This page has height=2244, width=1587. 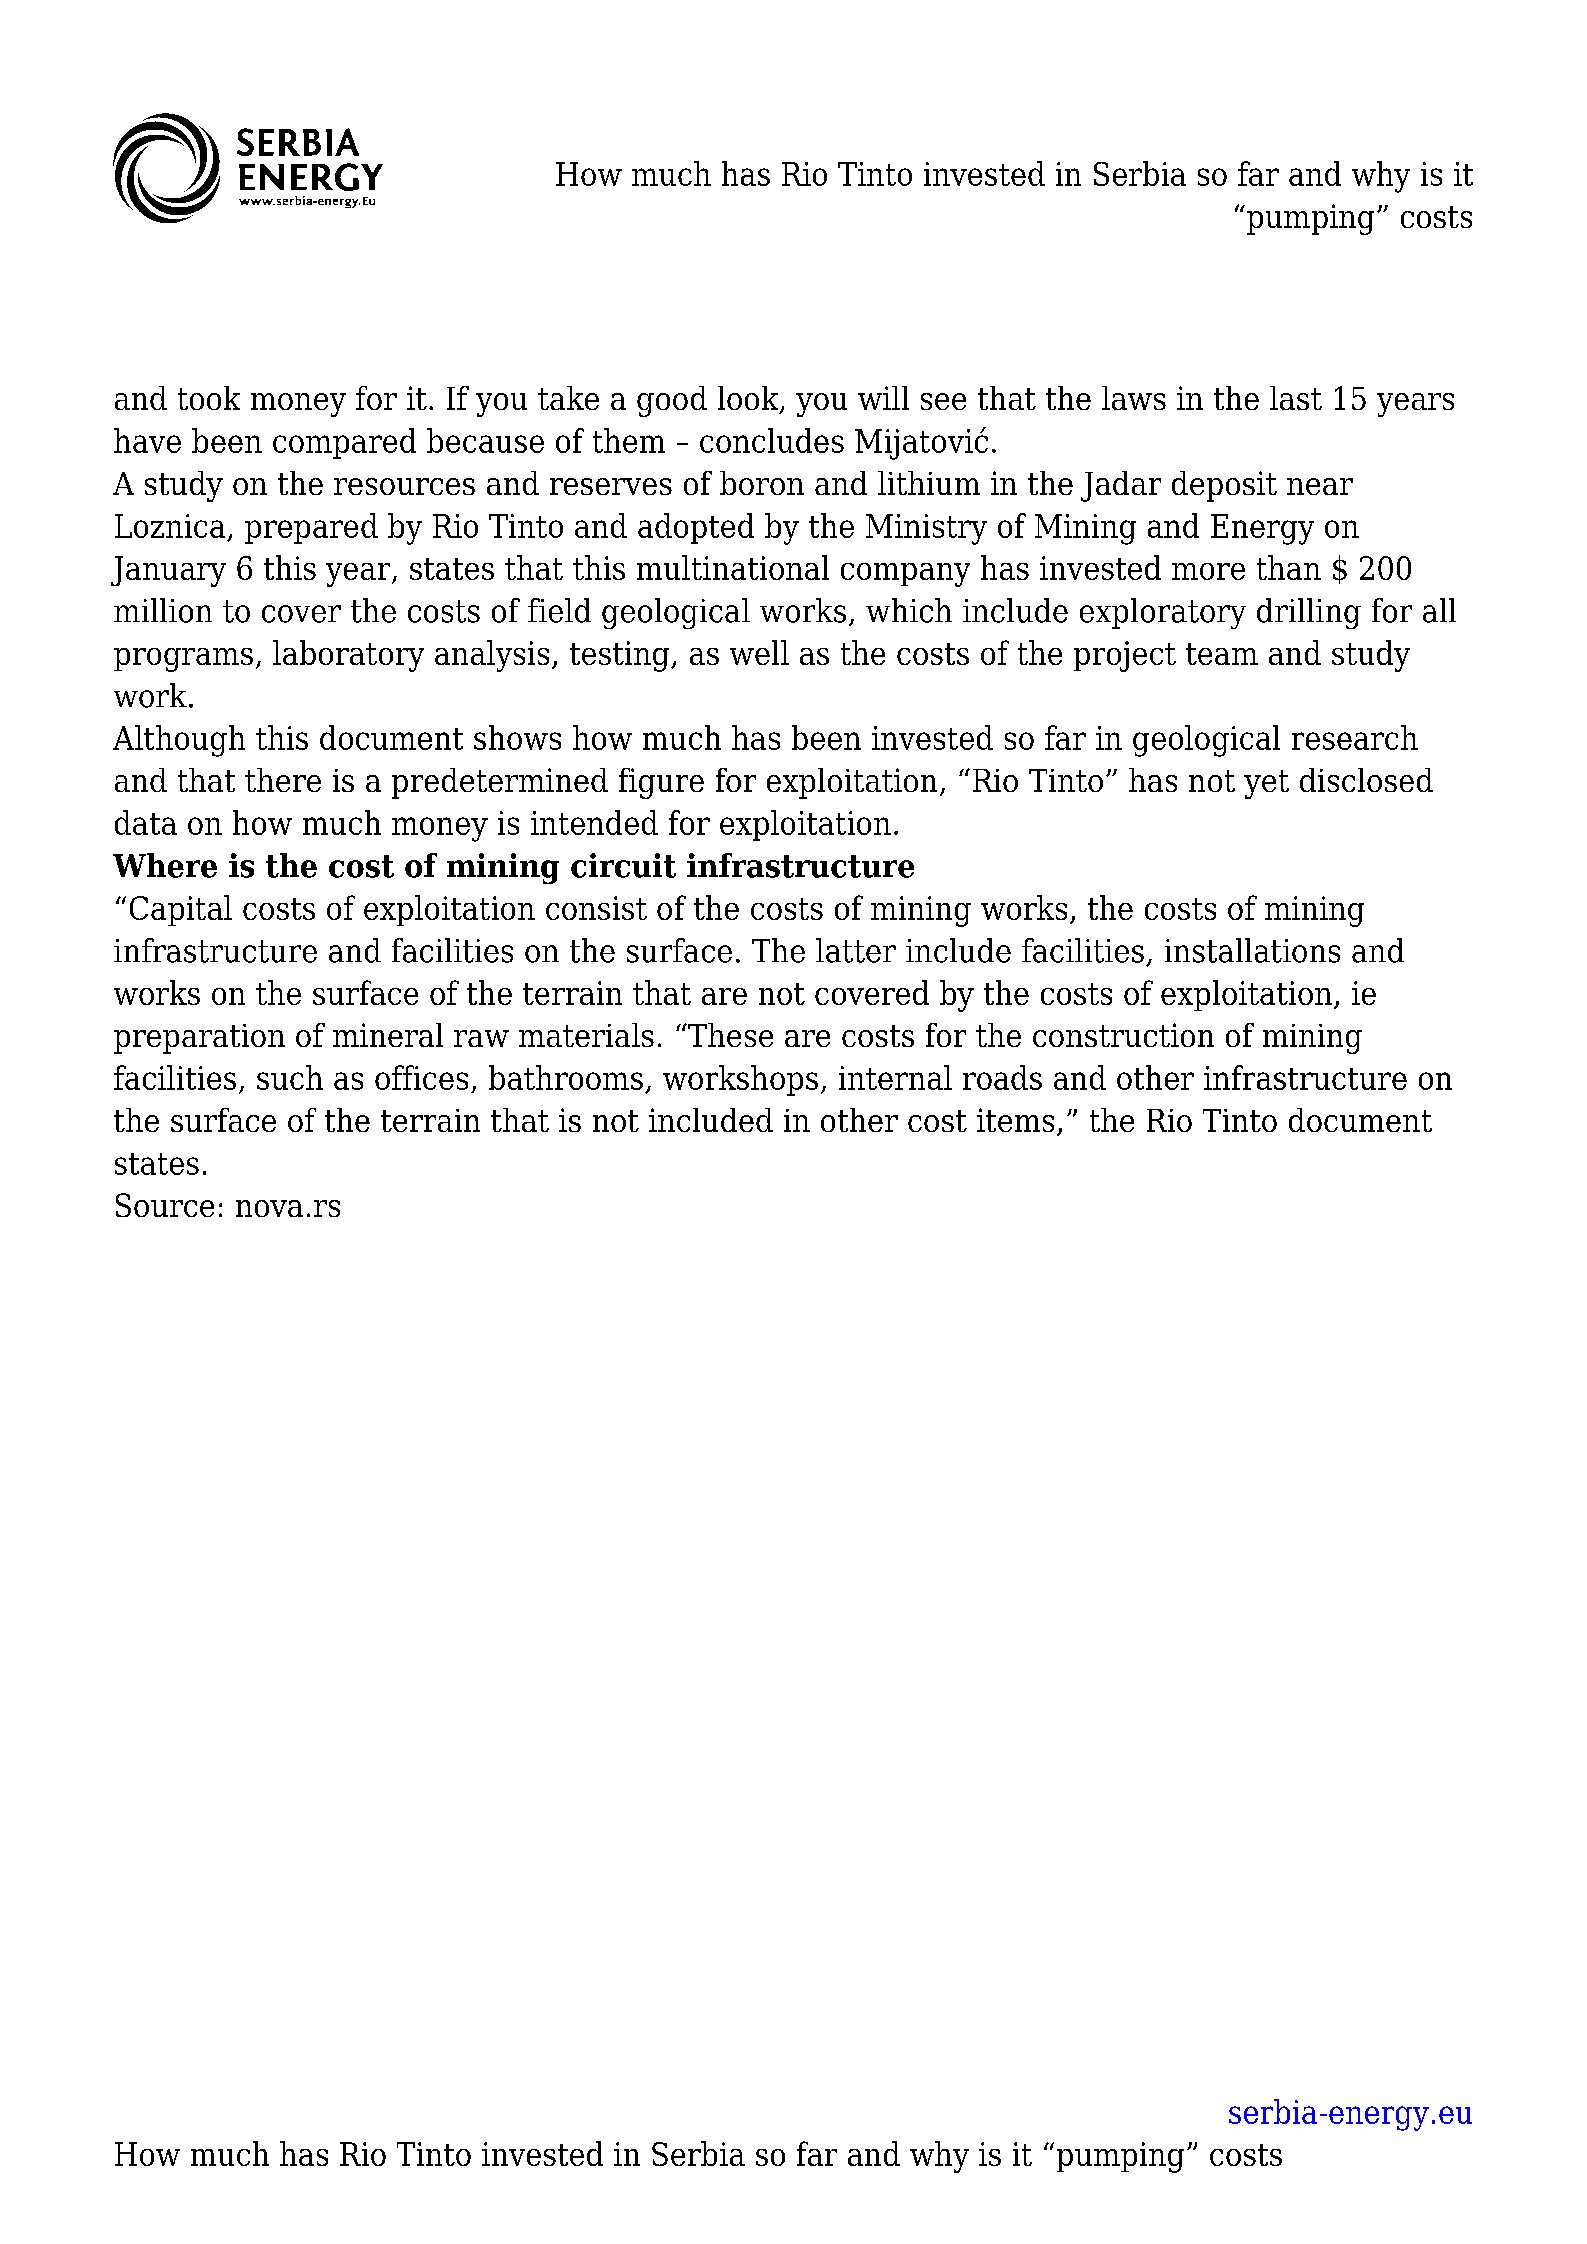 I want to click on such, so click(x=290, y=1077).
